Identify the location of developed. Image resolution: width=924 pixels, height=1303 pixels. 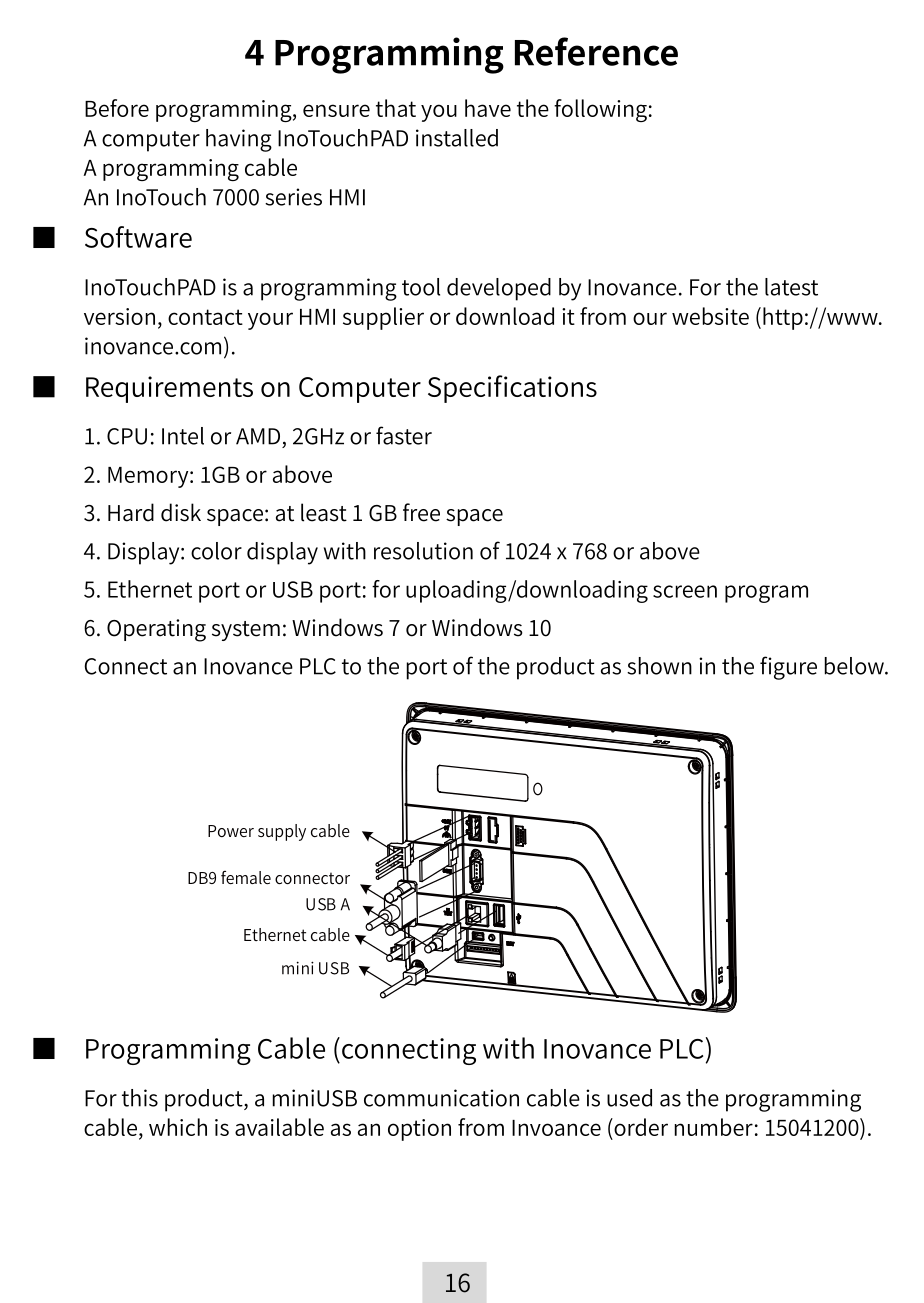
(499, 289).
